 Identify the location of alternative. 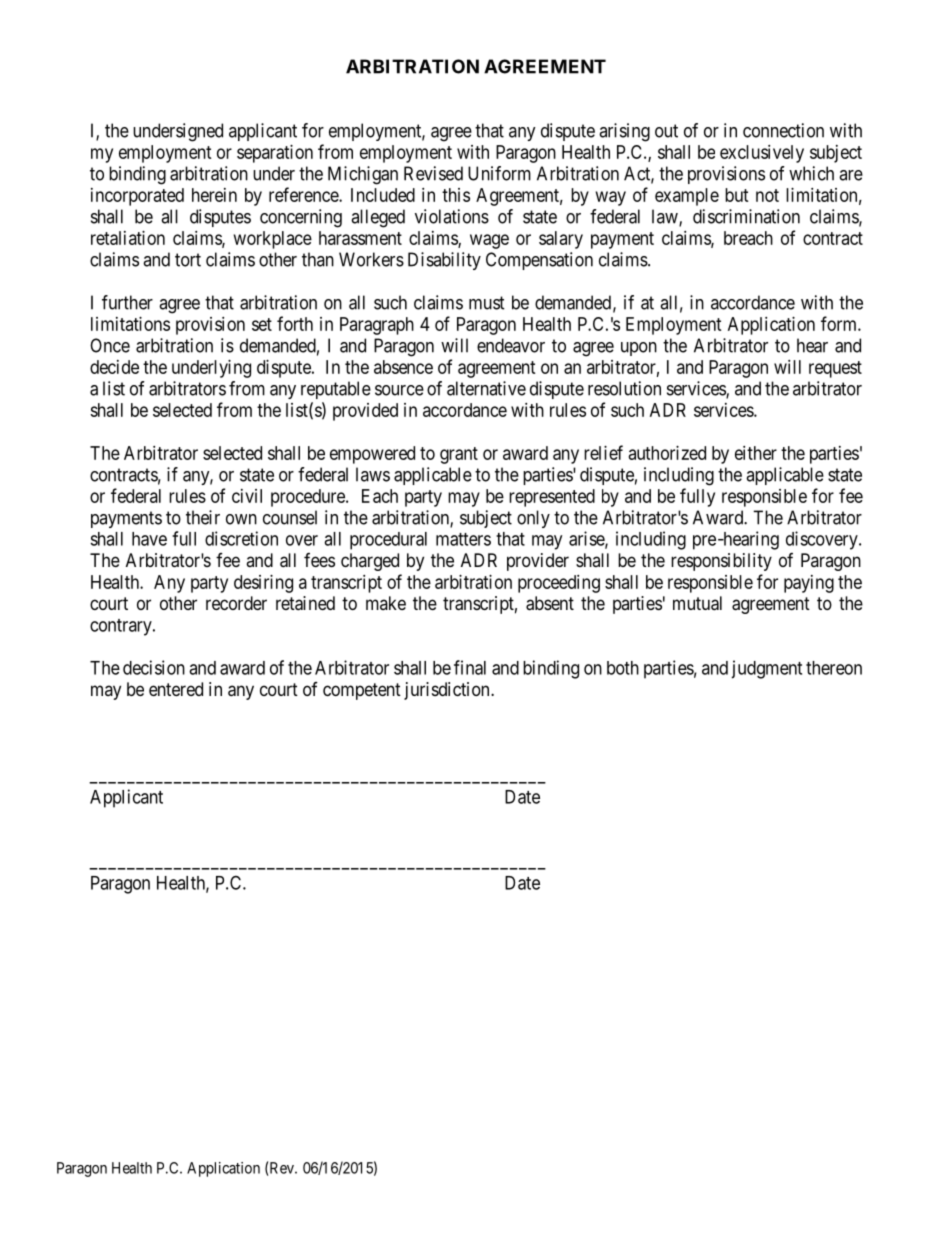
(486, 388).
